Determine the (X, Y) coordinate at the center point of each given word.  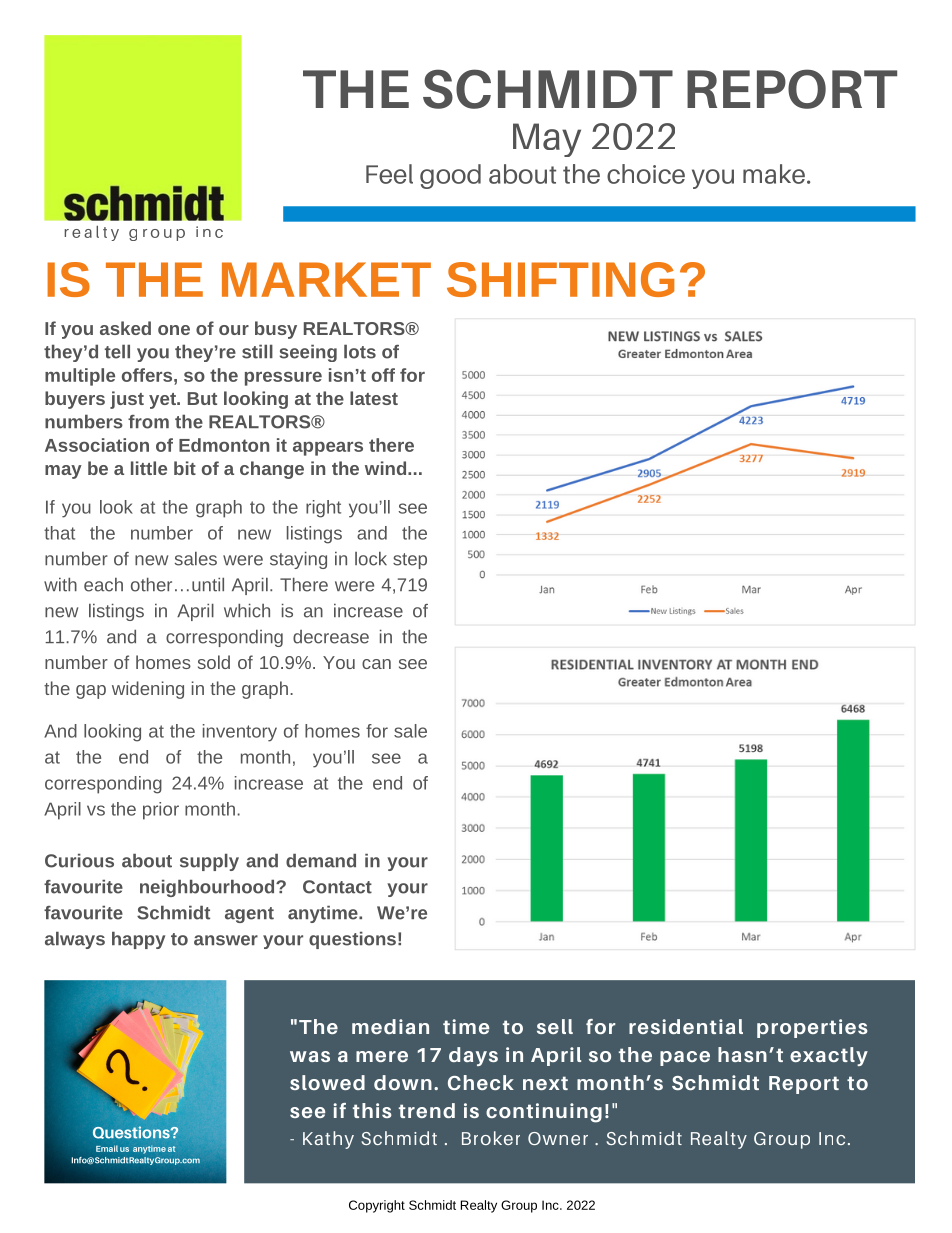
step (410, 561)
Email (107, 1148)
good (450, 176)
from (148, 422)
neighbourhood (208, 888)
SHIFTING (560, 279)
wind (385, 468)
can (376, 664)
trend (427, 1110)
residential (686, 1026)
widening (148, 690)
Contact (337, 887)
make (774, 174)
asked (125, 328)
